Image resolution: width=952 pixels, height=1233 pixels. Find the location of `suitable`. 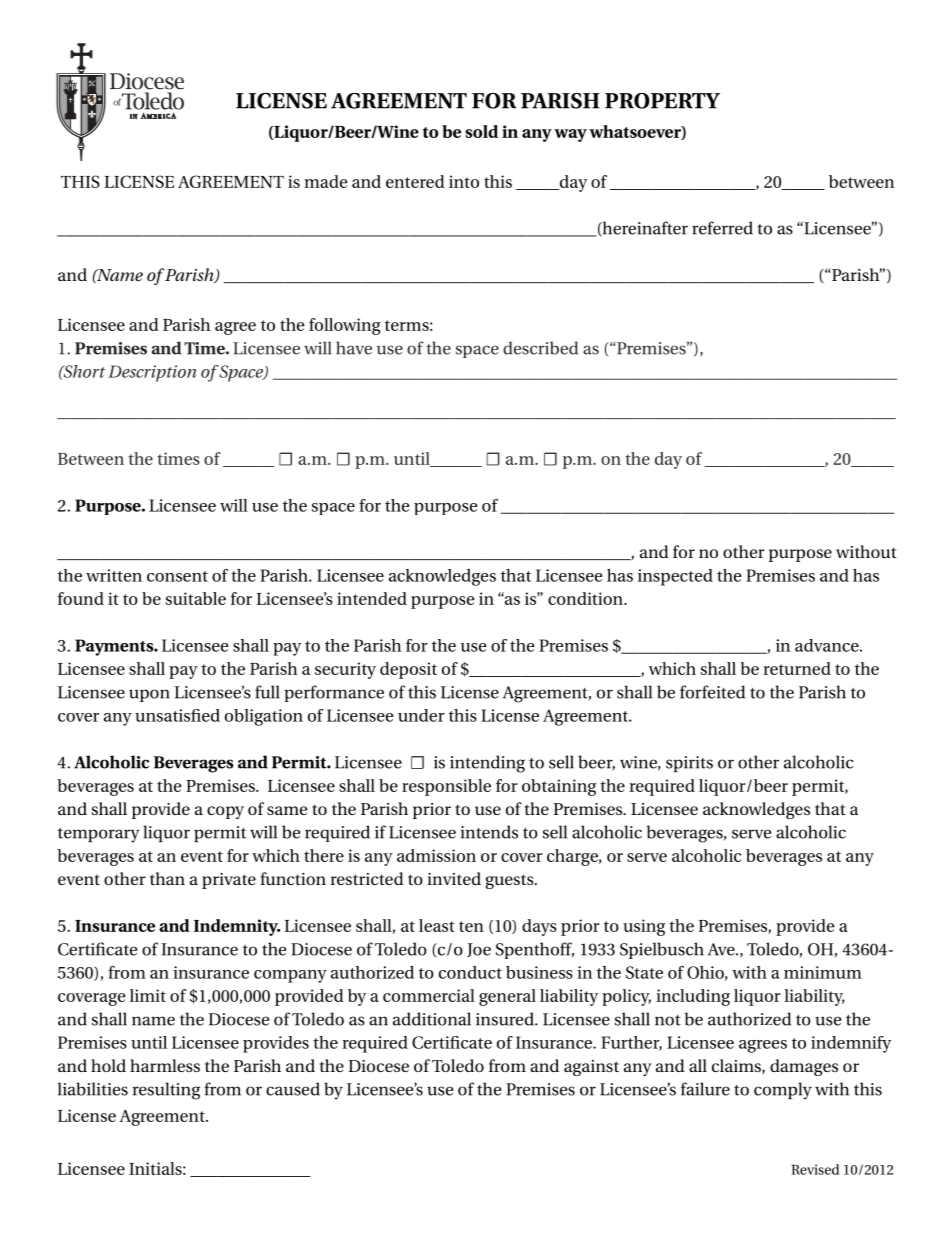

suitable is located at coordinates (196, 598).
